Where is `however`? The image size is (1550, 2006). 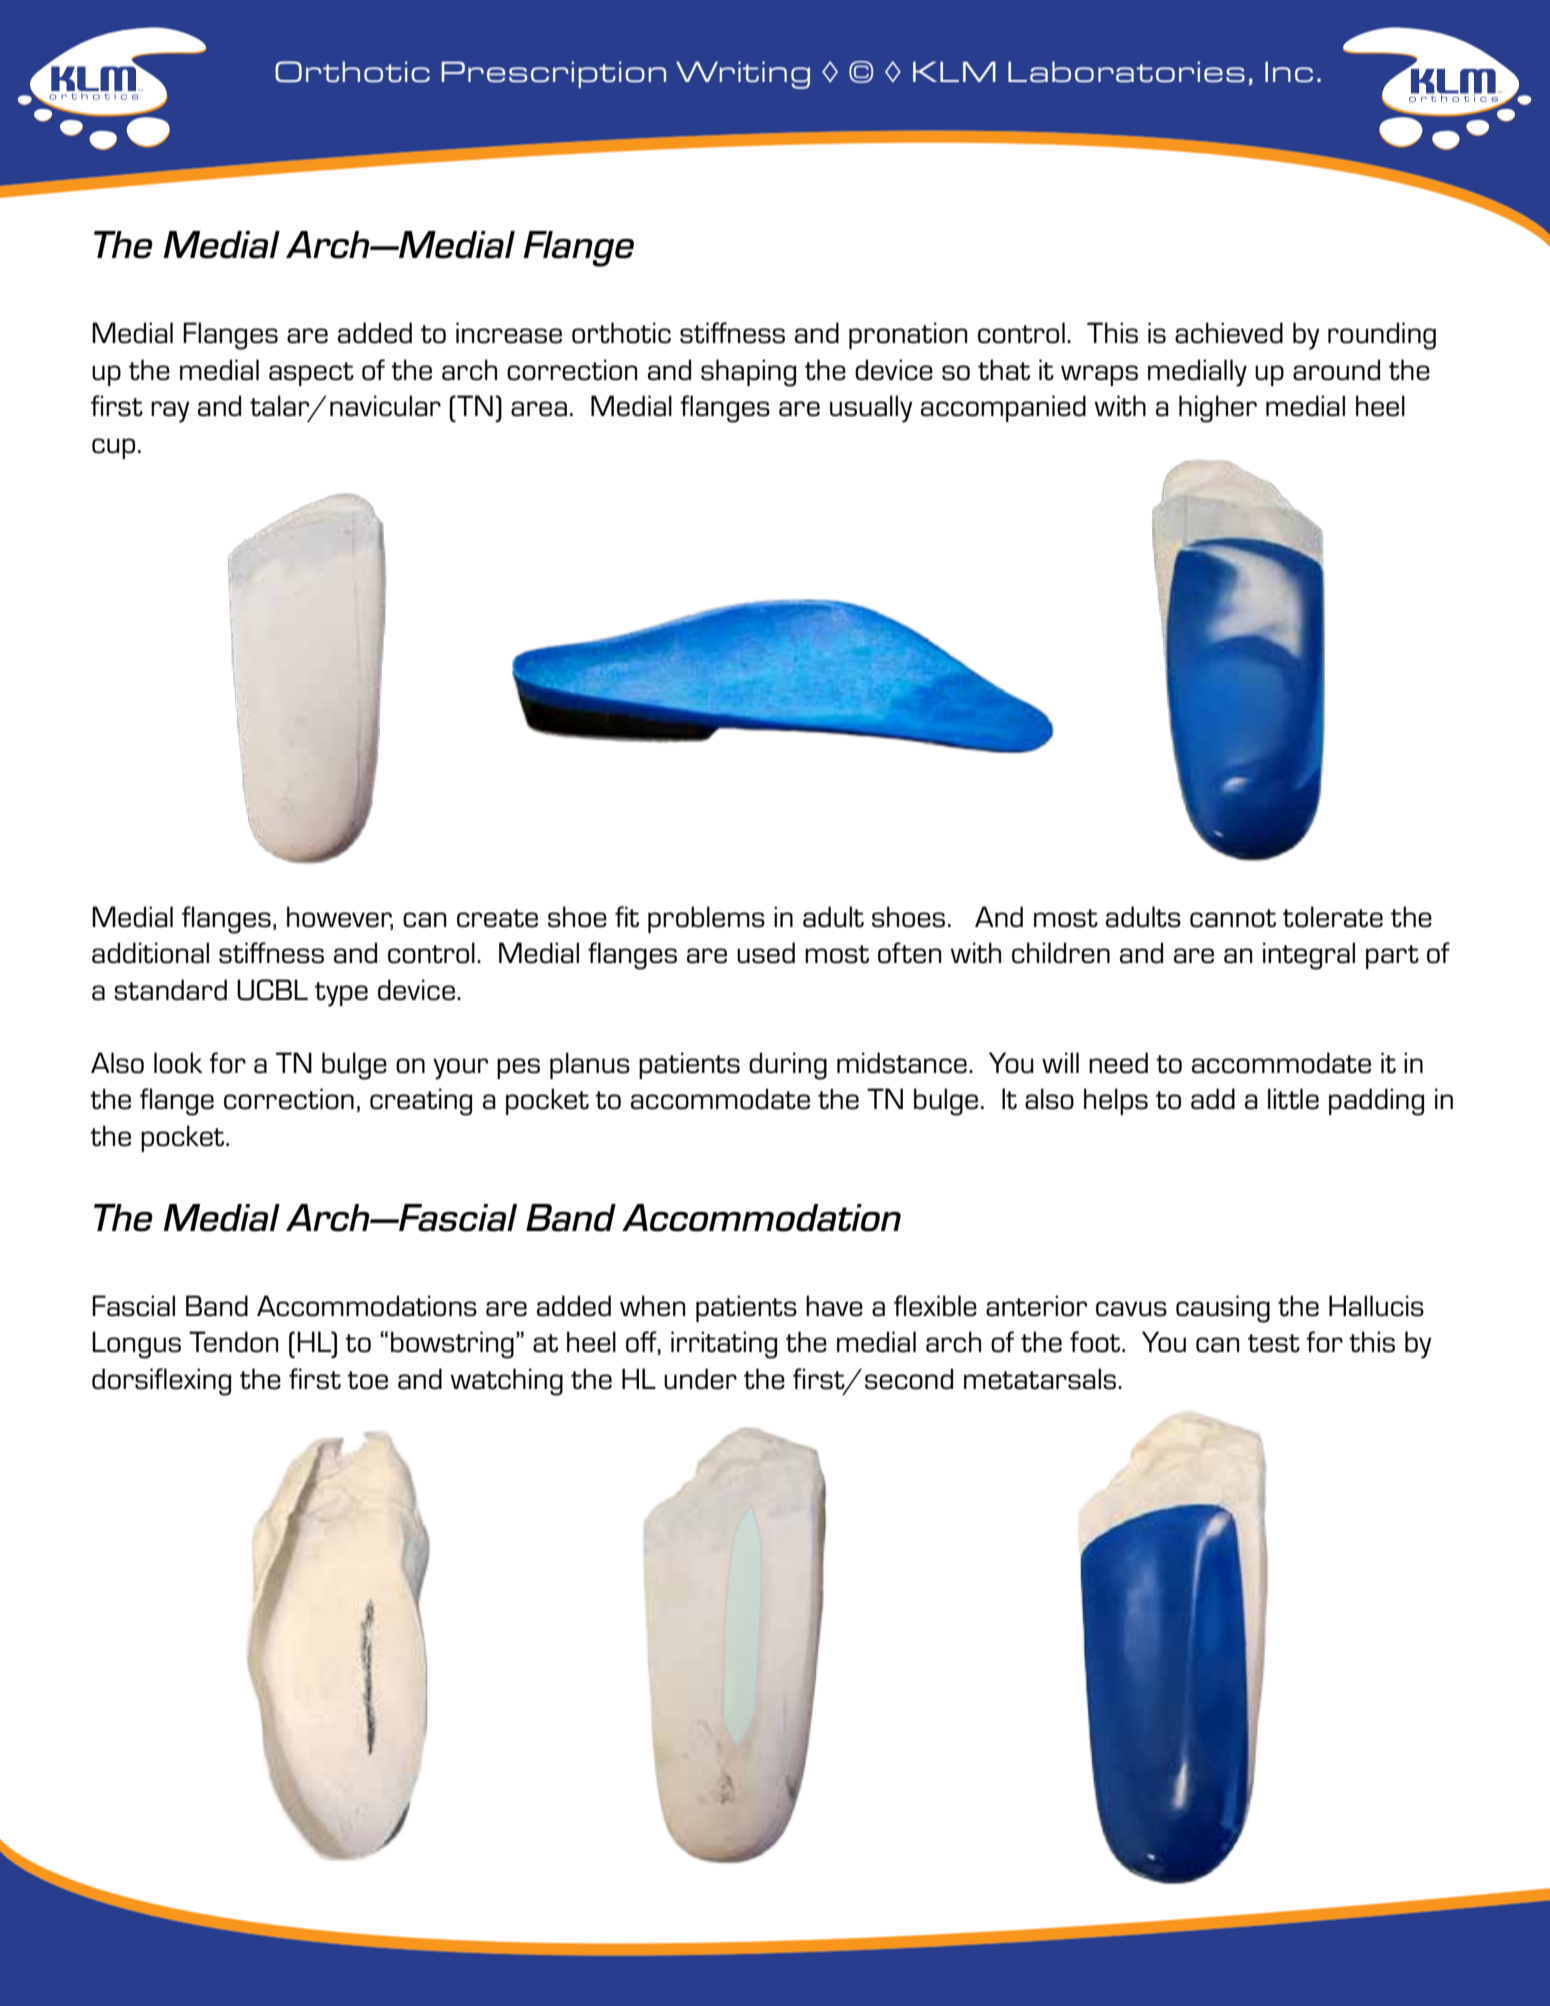 however is located at coordinates (340, 917).
